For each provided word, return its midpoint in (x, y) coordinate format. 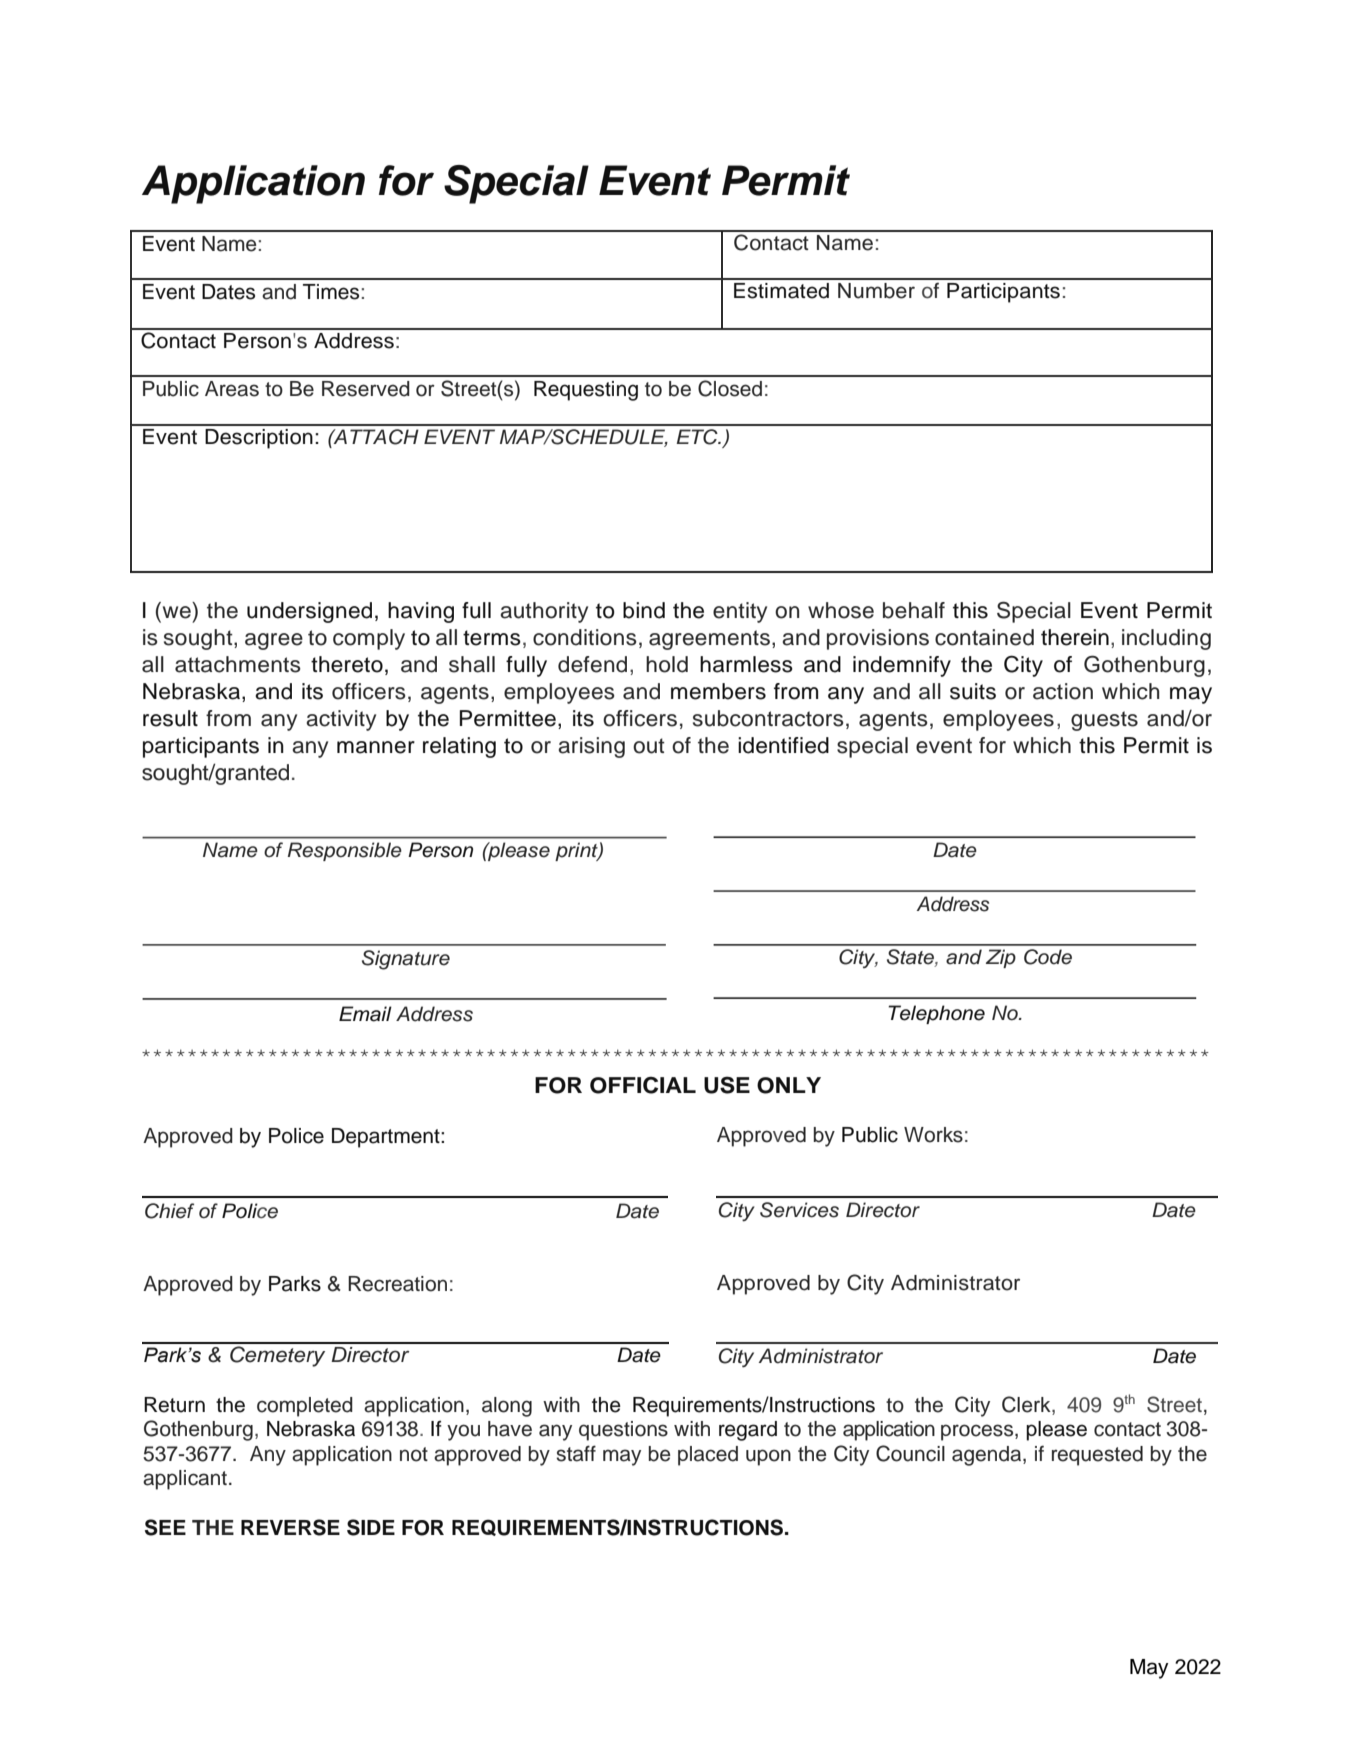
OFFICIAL (643, 1085)
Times (332, 292)
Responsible (345, 851)
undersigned (309, 612)
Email (365, 1014)
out (649, 746)
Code (1048, 957)
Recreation (397, 1284)
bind (644, 610)
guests (1104, 721)
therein (1075, 637)
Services (799, 1210)
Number (876, 291)
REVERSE (290, 1527)
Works (933, 1135)
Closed (730, 388)
